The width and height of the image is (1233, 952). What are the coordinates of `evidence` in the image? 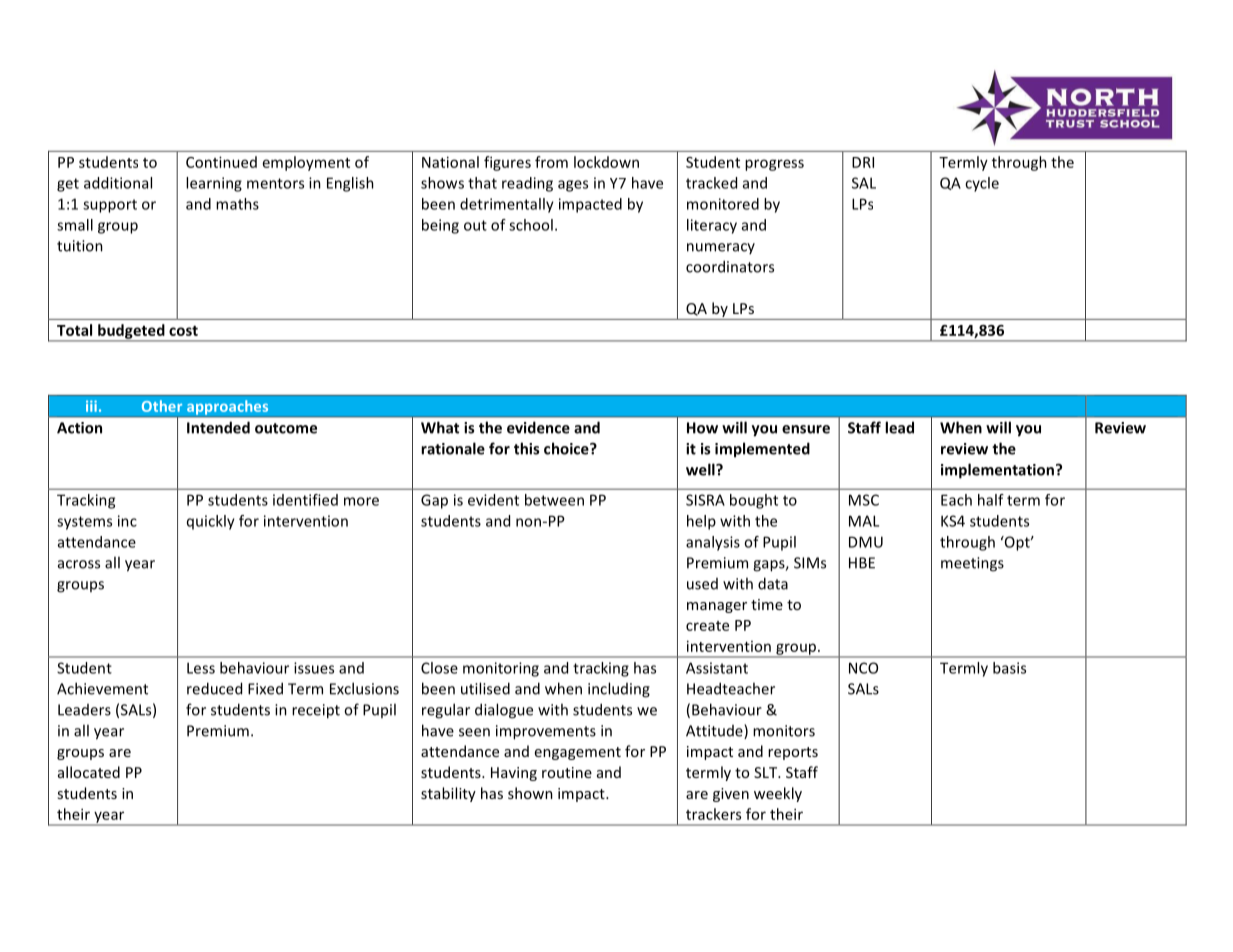 It's located at (538, 427).
